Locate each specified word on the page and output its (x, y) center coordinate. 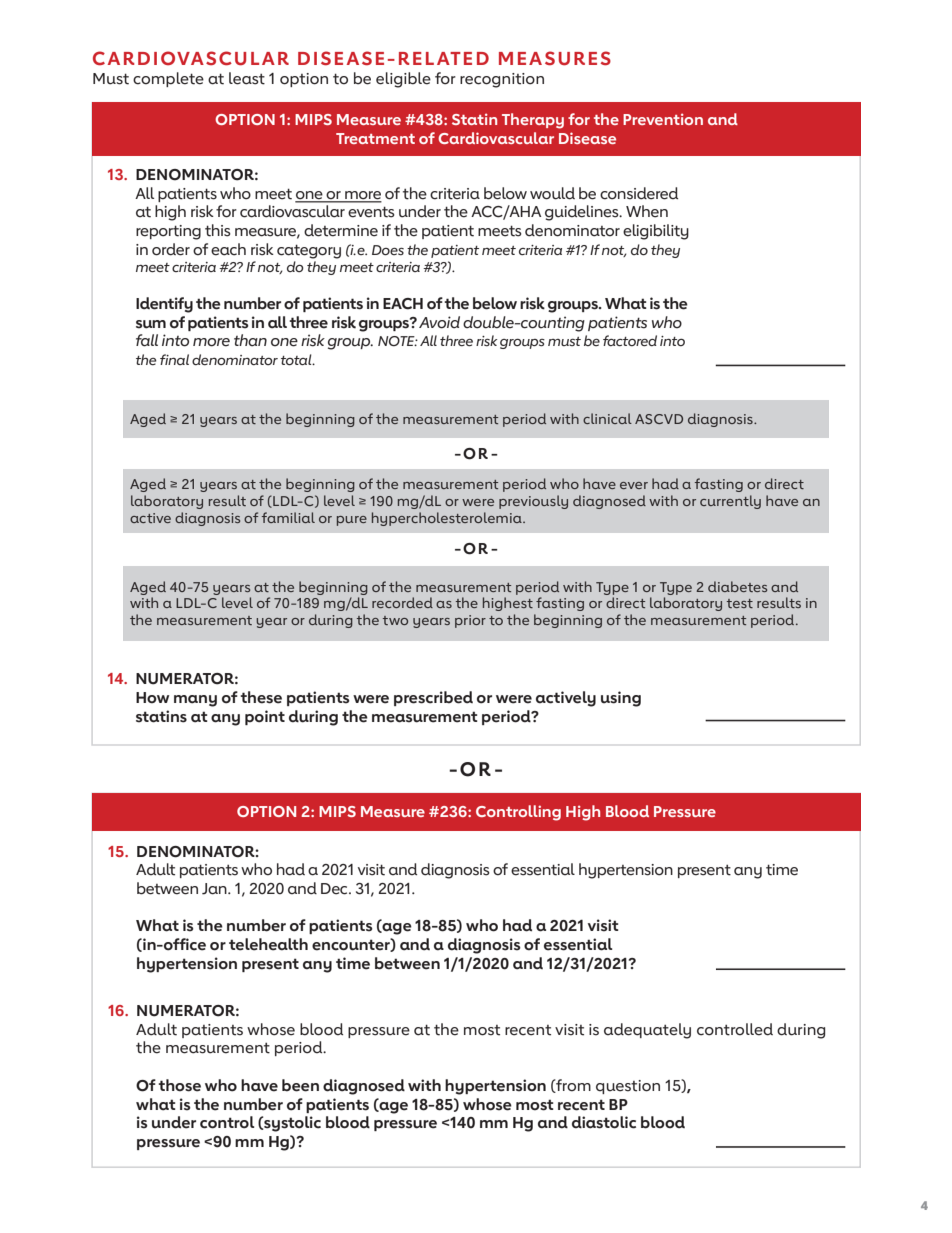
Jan (215, 889)
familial (288, 517)
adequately (647, 1031)
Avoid (439, 322)
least (247, 78)
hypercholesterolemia (448, 519)
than (250, 340)
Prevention (663, 119)
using (621, 699)
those (179, 1085)
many (195, 701)
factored (630, 341)
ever (634, 485)
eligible (403, 80)
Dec (335, 889)
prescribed (433, 698)
